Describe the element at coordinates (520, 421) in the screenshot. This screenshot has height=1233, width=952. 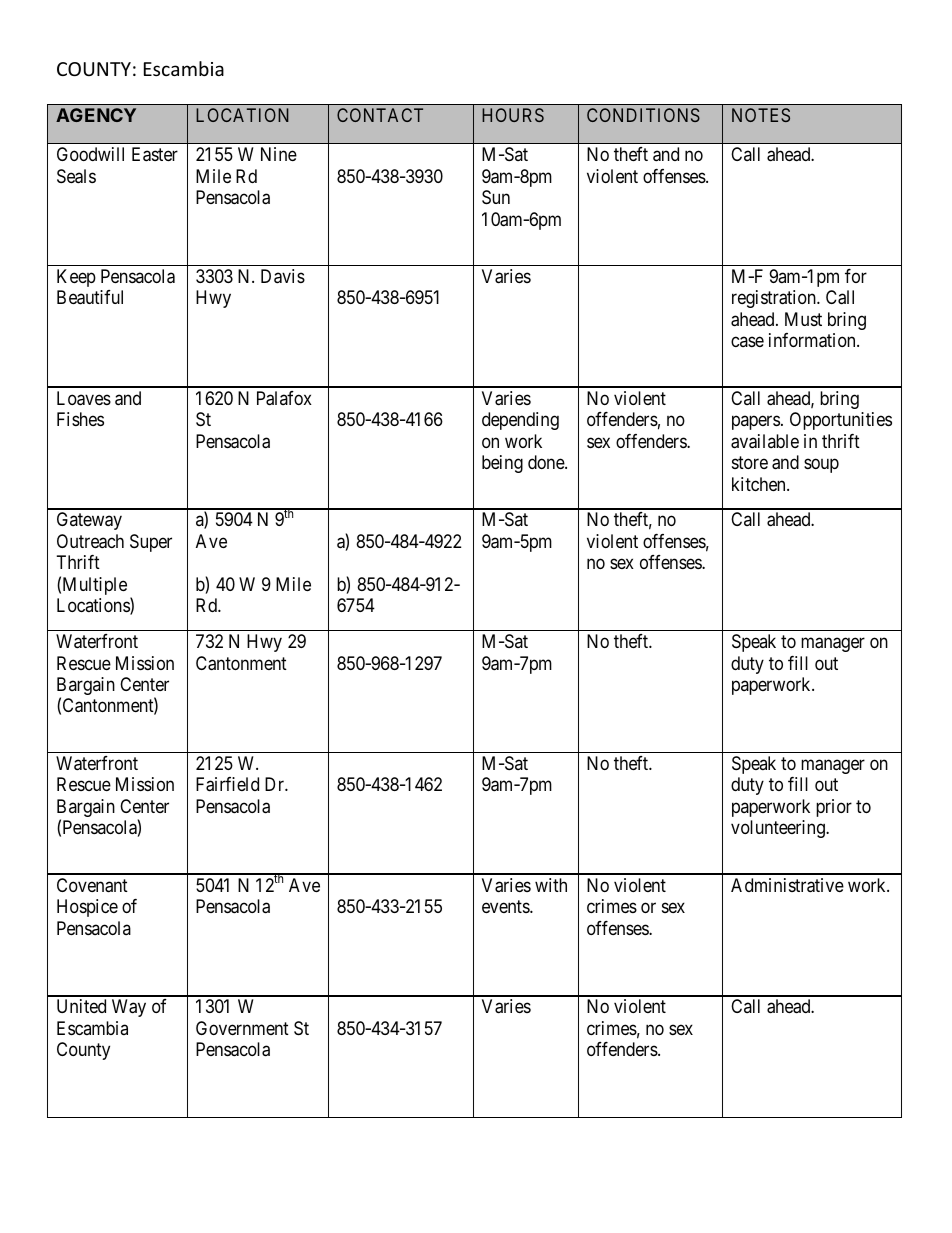
I see `depending` at that location.
